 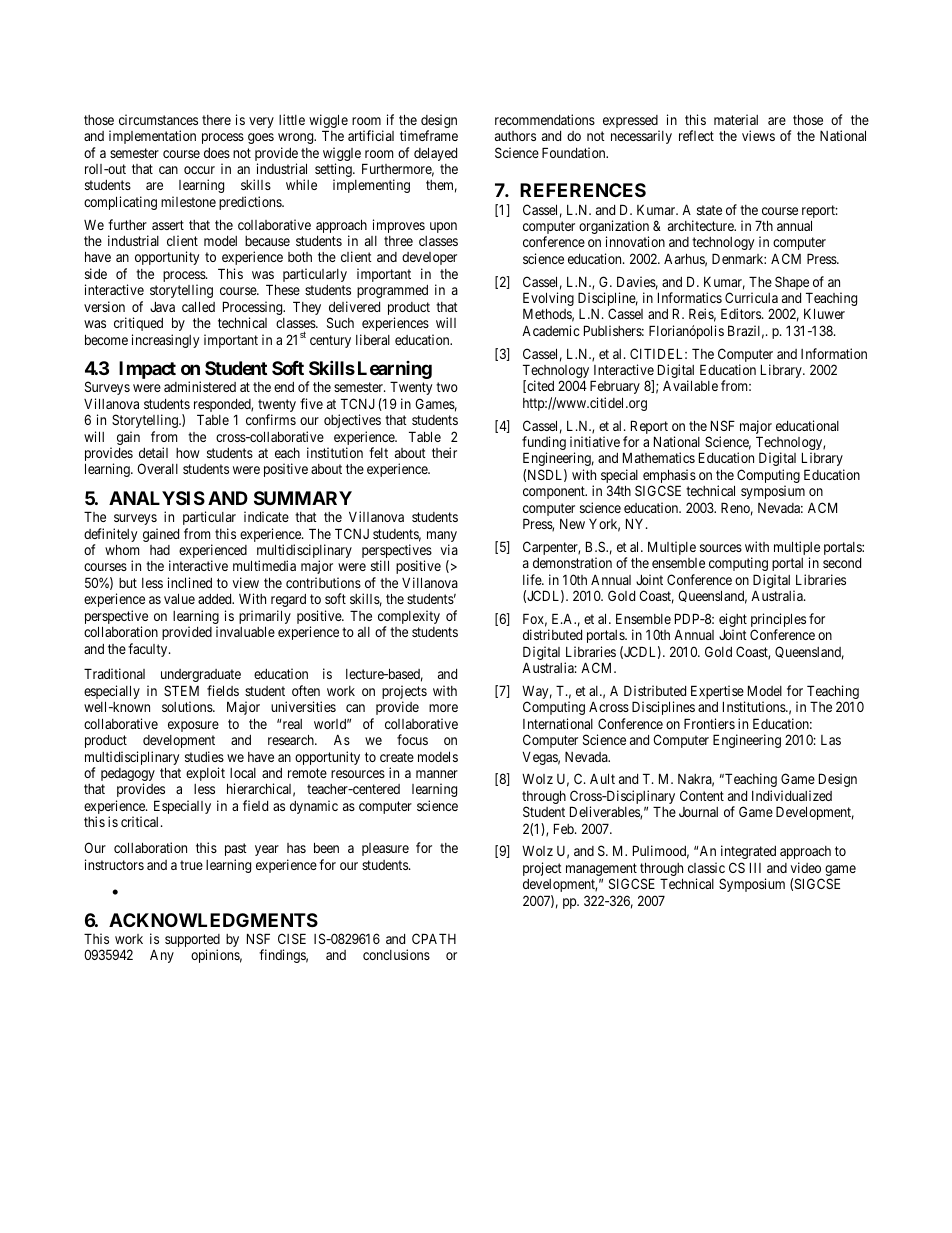 I want to click on complexity, so click(x=409, y=618).
